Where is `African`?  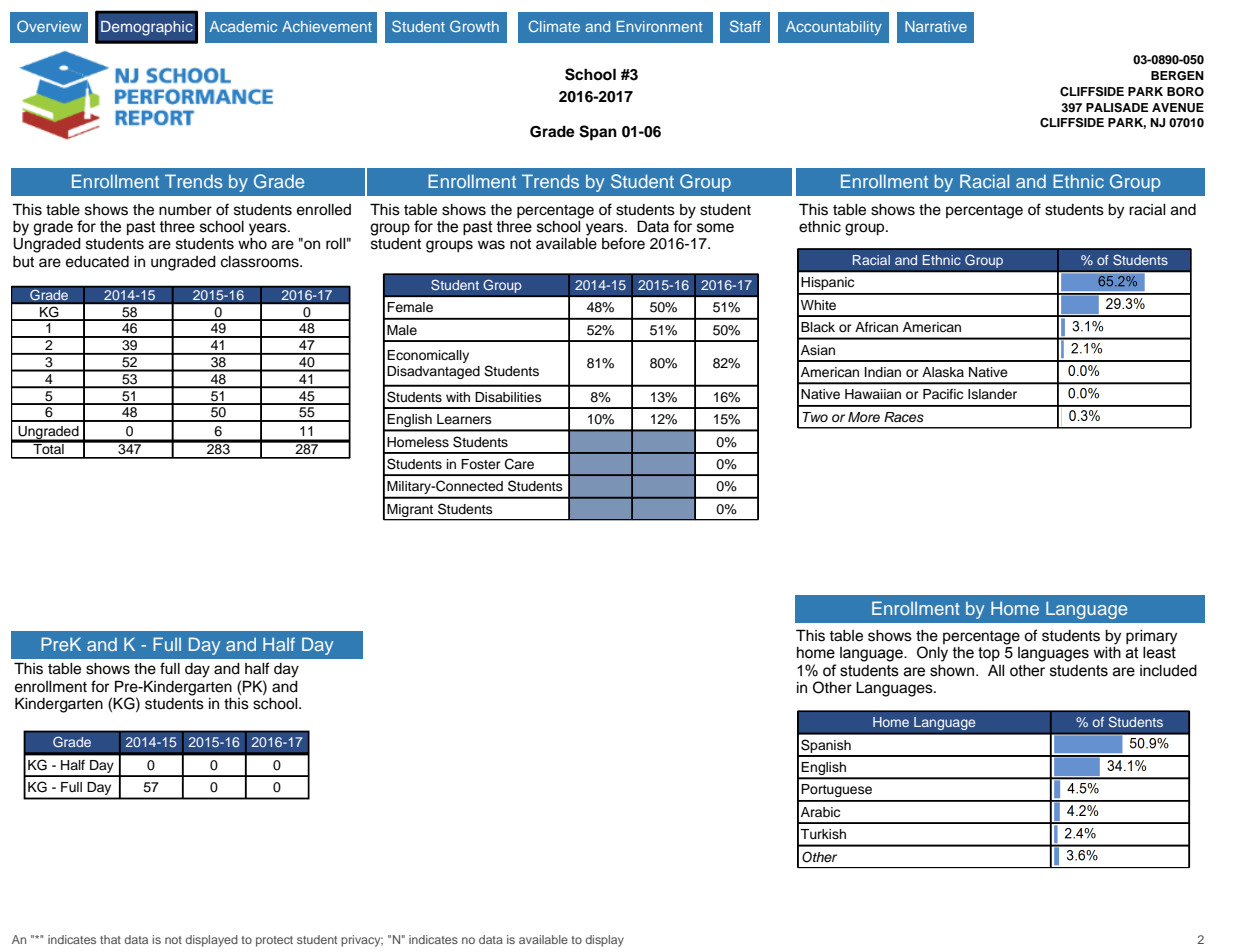 African is located at coordinates (876, 327).
